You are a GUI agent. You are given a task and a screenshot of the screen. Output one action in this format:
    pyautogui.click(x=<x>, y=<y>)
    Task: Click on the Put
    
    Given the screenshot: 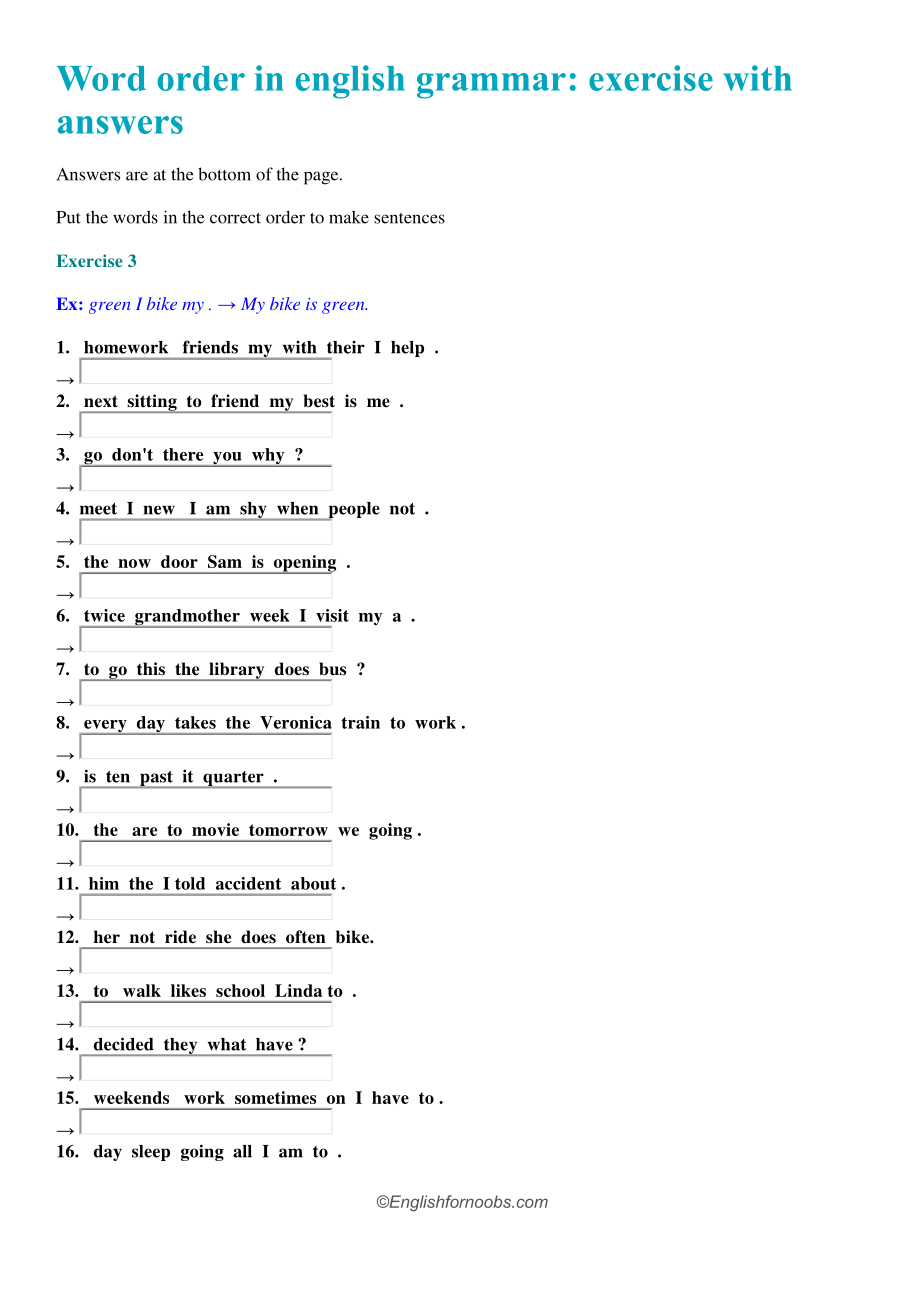 What is the action you would take?
    pyautogui.click(x=68, y=217)
